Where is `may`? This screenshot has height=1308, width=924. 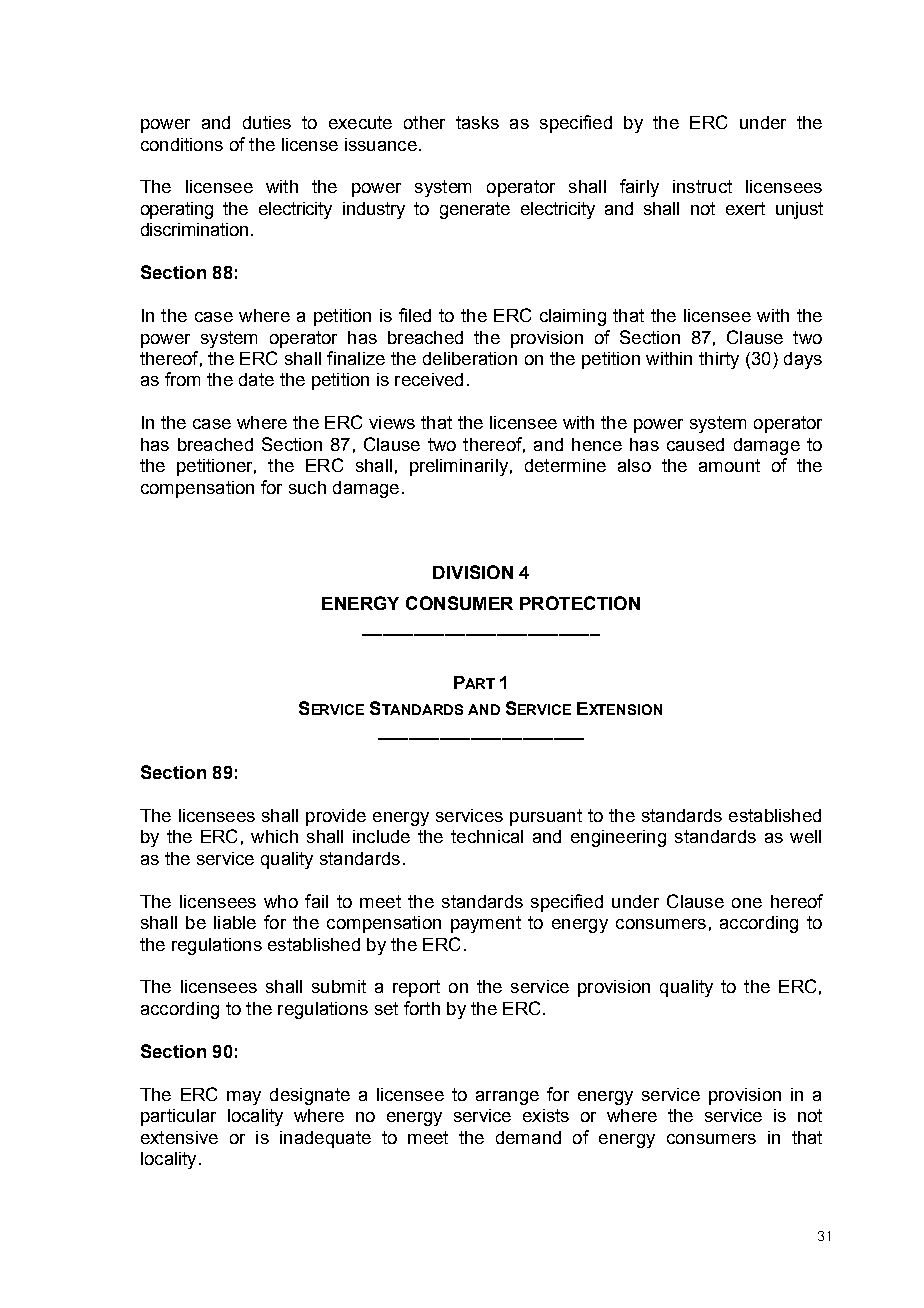 may is located at coordinates (244, 1098).
